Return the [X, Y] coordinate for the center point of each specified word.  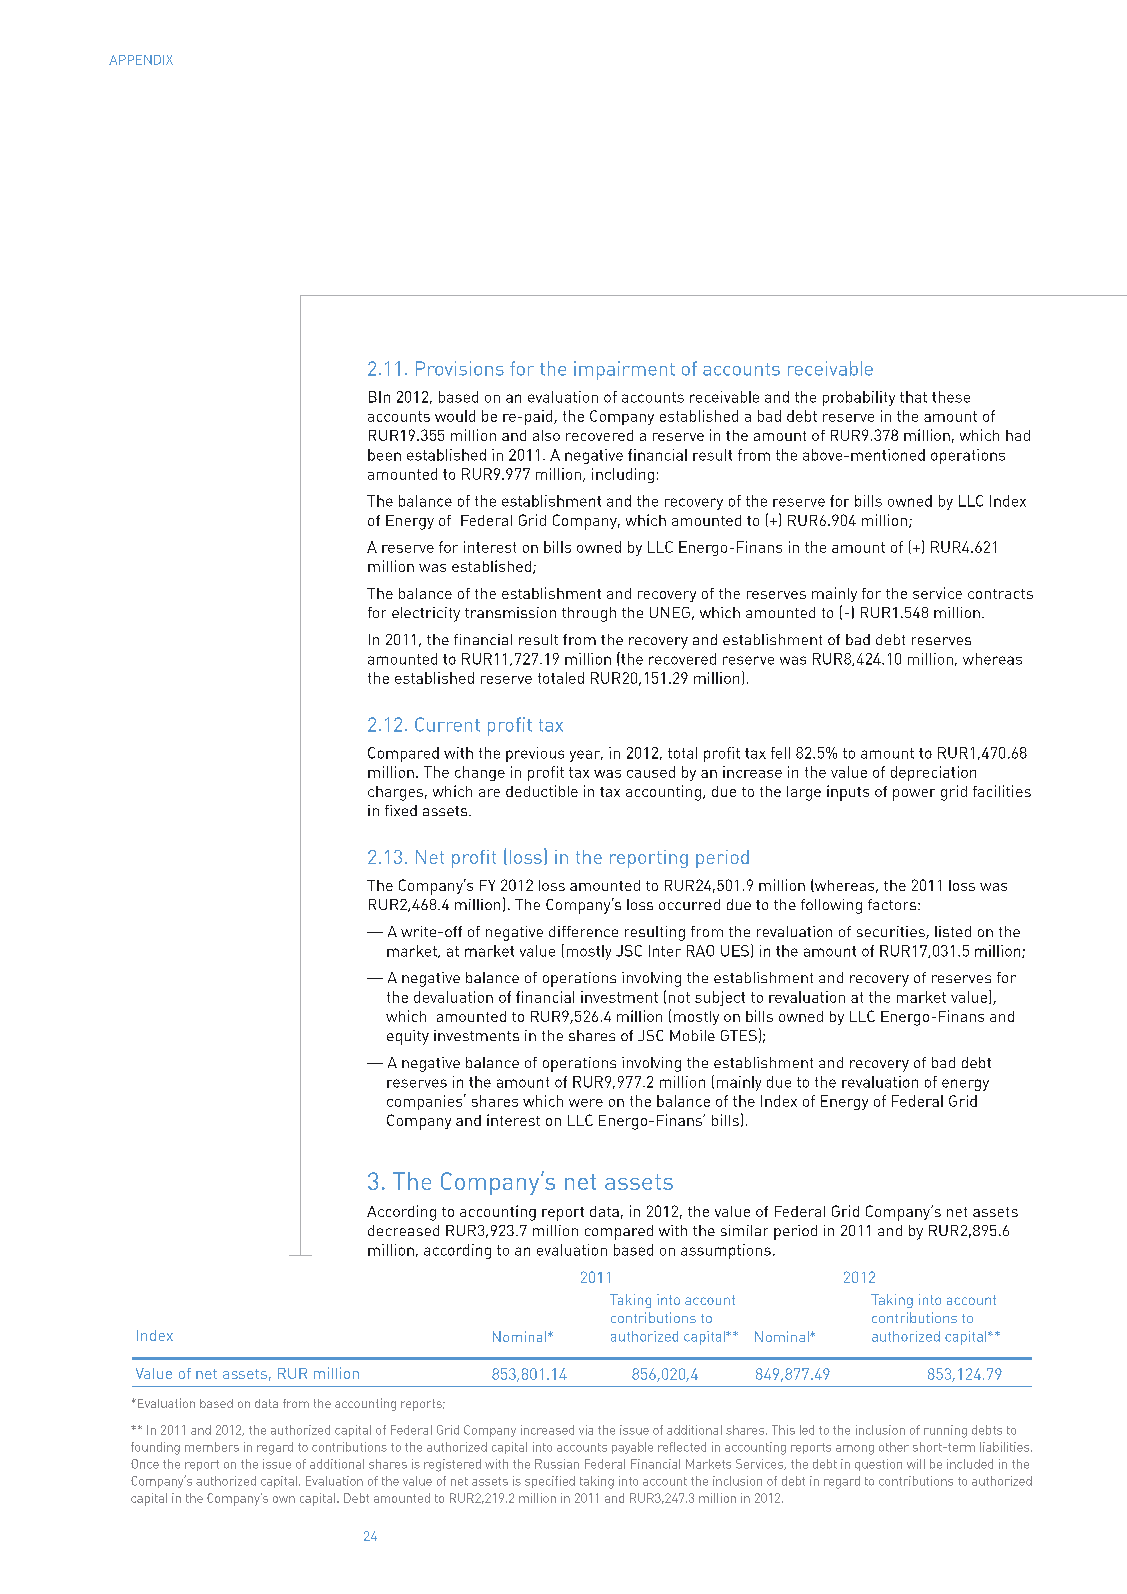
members [212, 1447]
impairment [624, 370]
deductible [542, 791]
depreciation [933, 773]
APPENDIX [141, 60]
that [913, 397]
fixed [401, 810]
